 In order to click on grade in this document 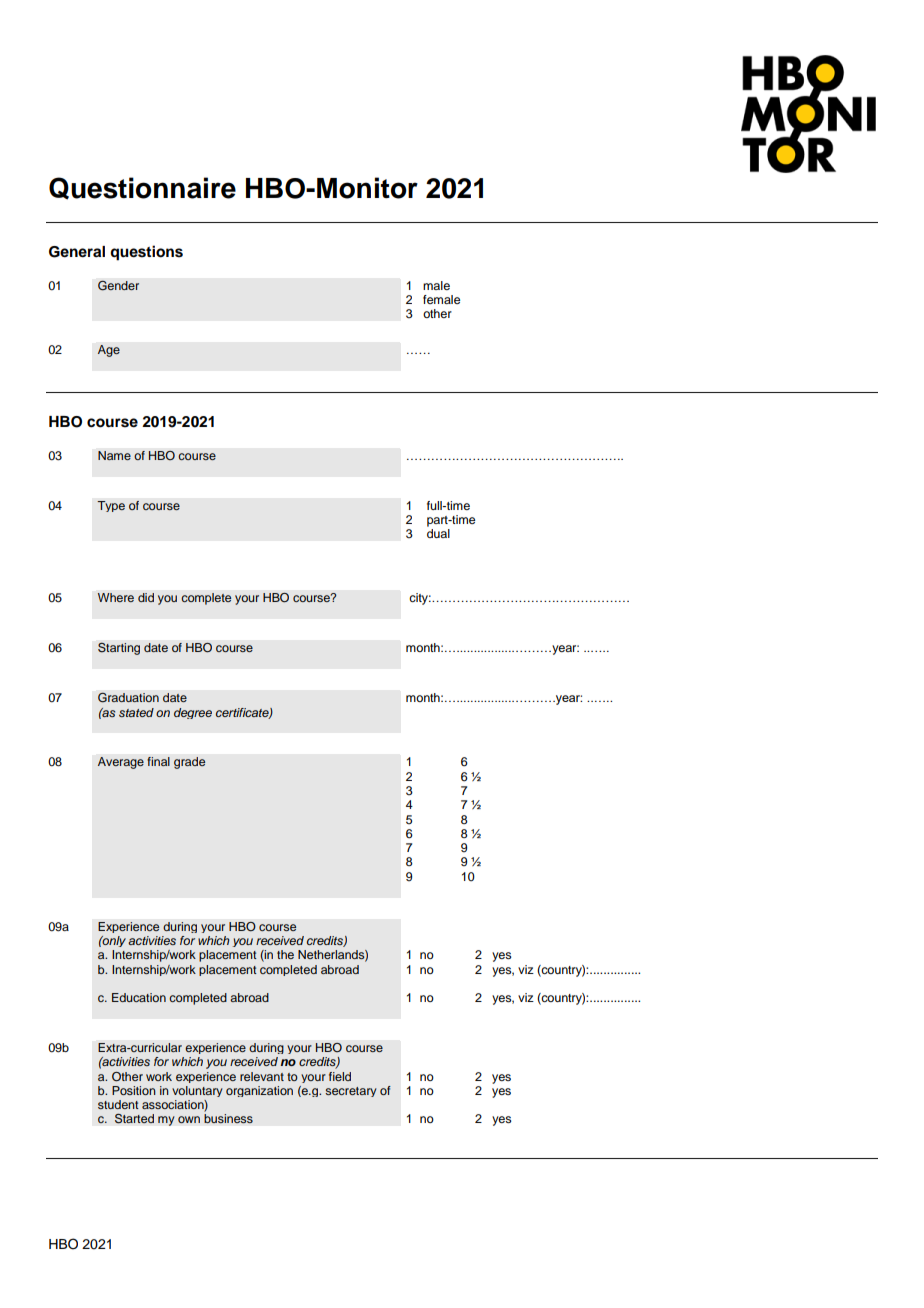, I will do `click(189, 763)`.
